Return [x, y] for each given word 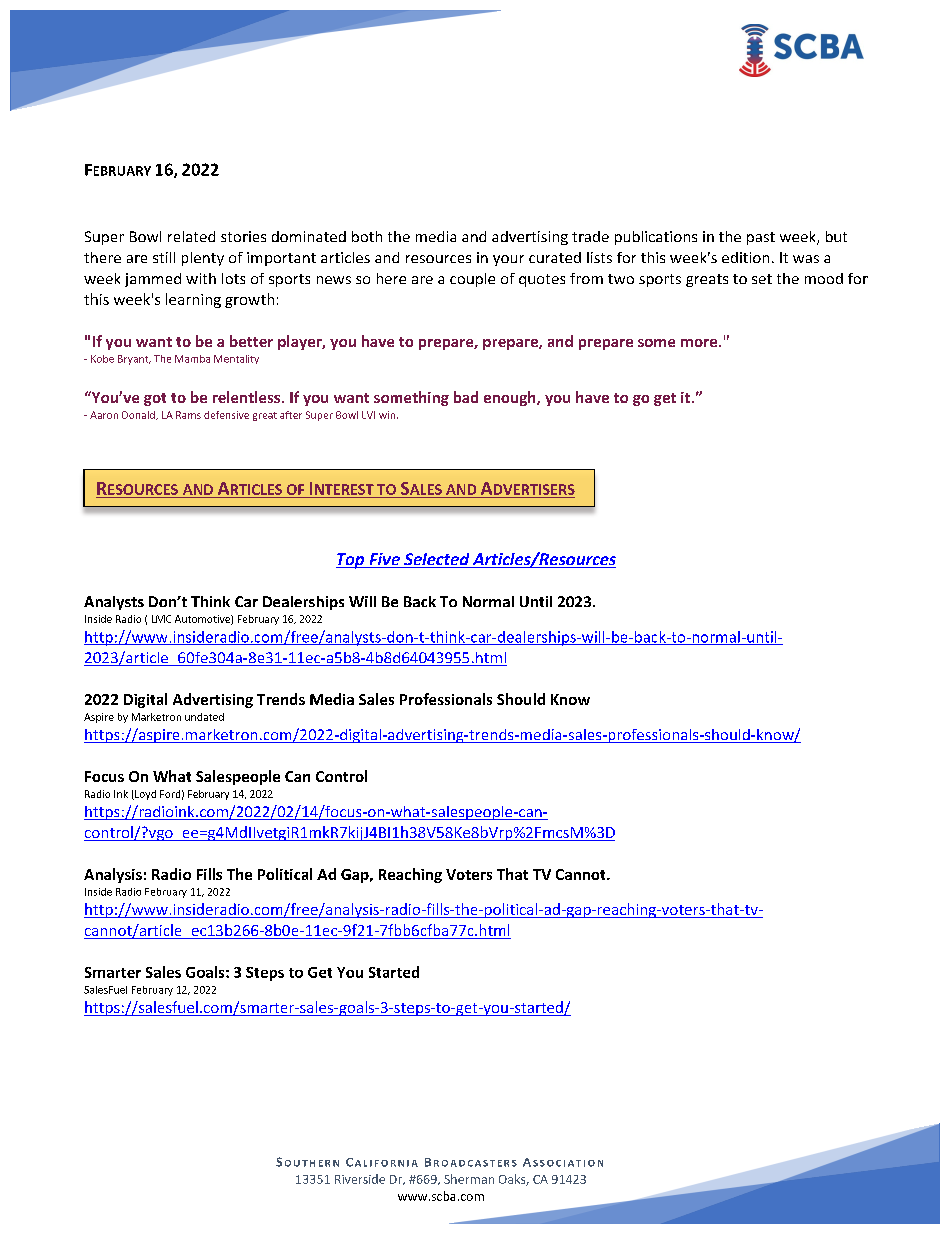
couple [472, 280]
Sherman [469, 1179]
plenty [203, 259]
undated [204, 717]
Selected [437, 560]
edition [745, 257]
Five [384, 560]
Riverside [360, 1179]
